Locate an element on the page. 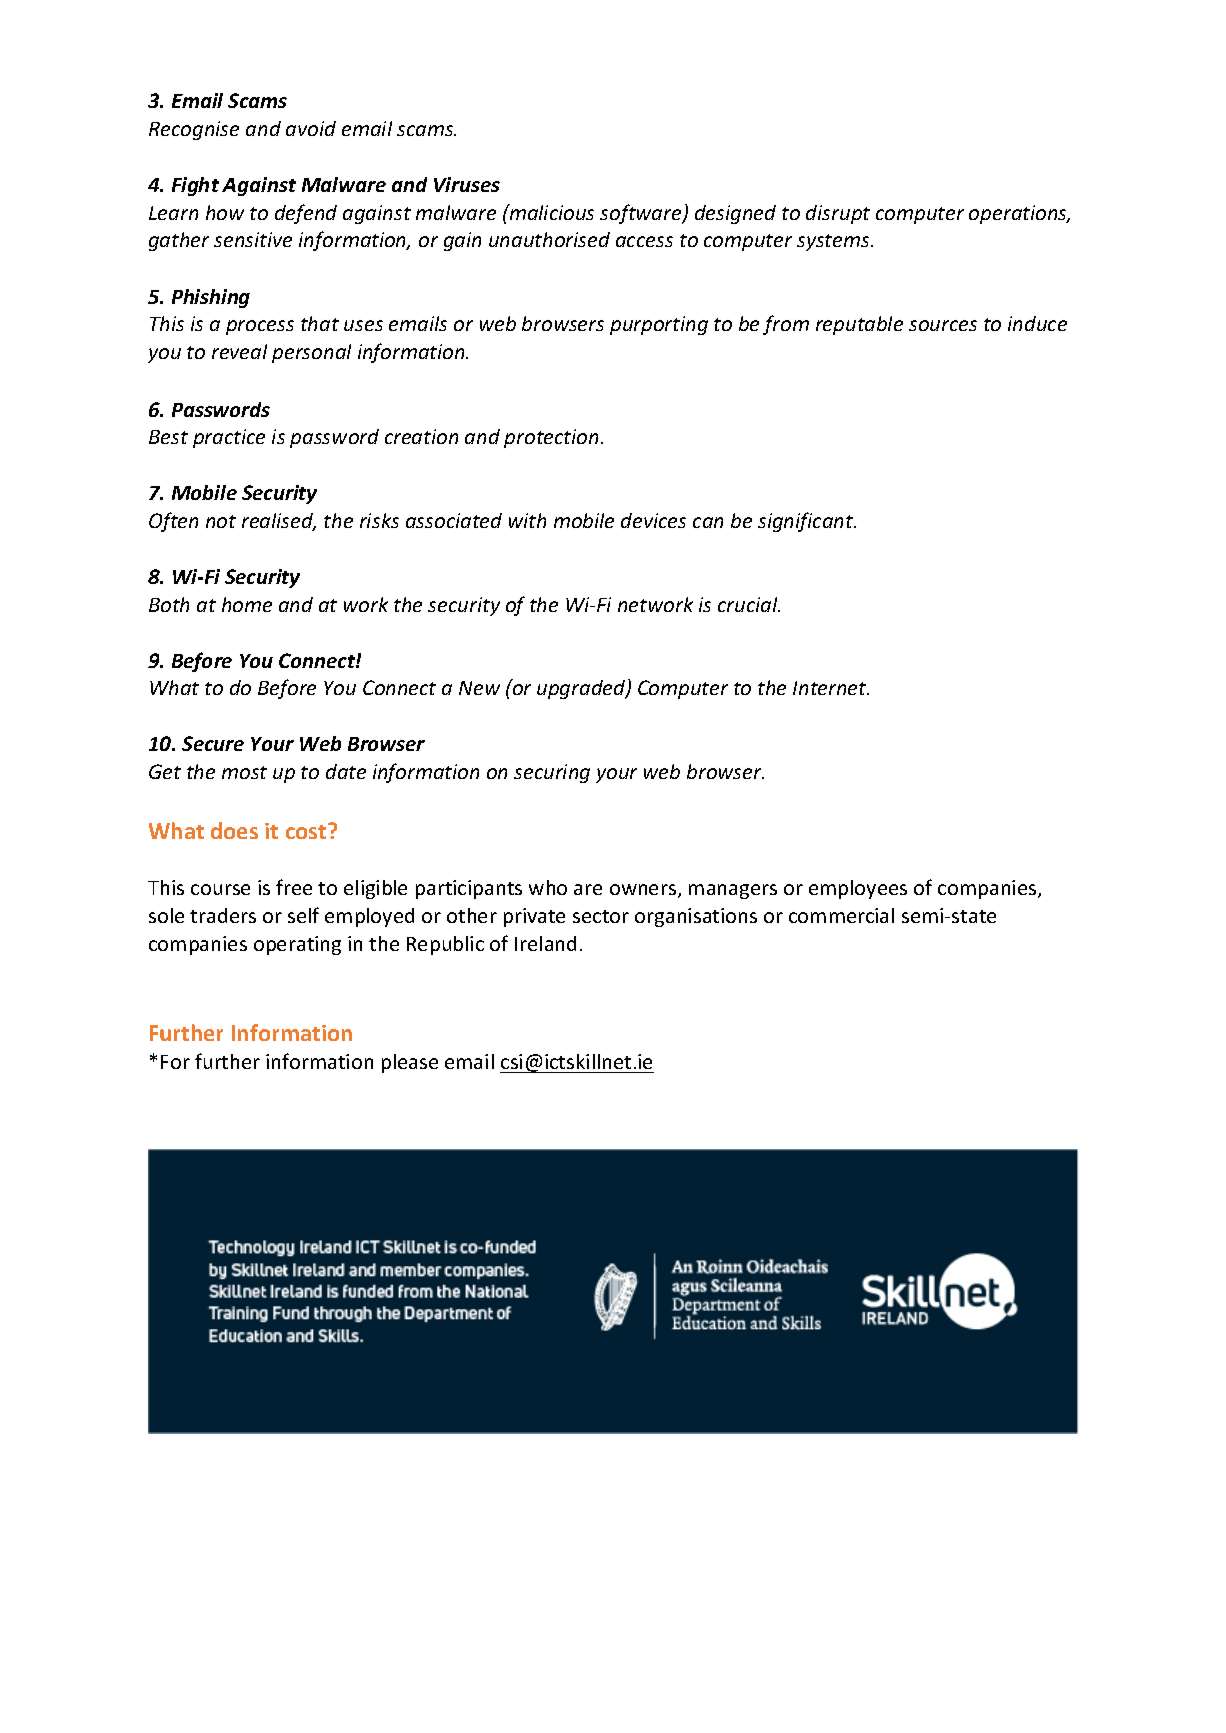 This image has width=1226, height=1733. avoid is located at coordinates (311, 128).
